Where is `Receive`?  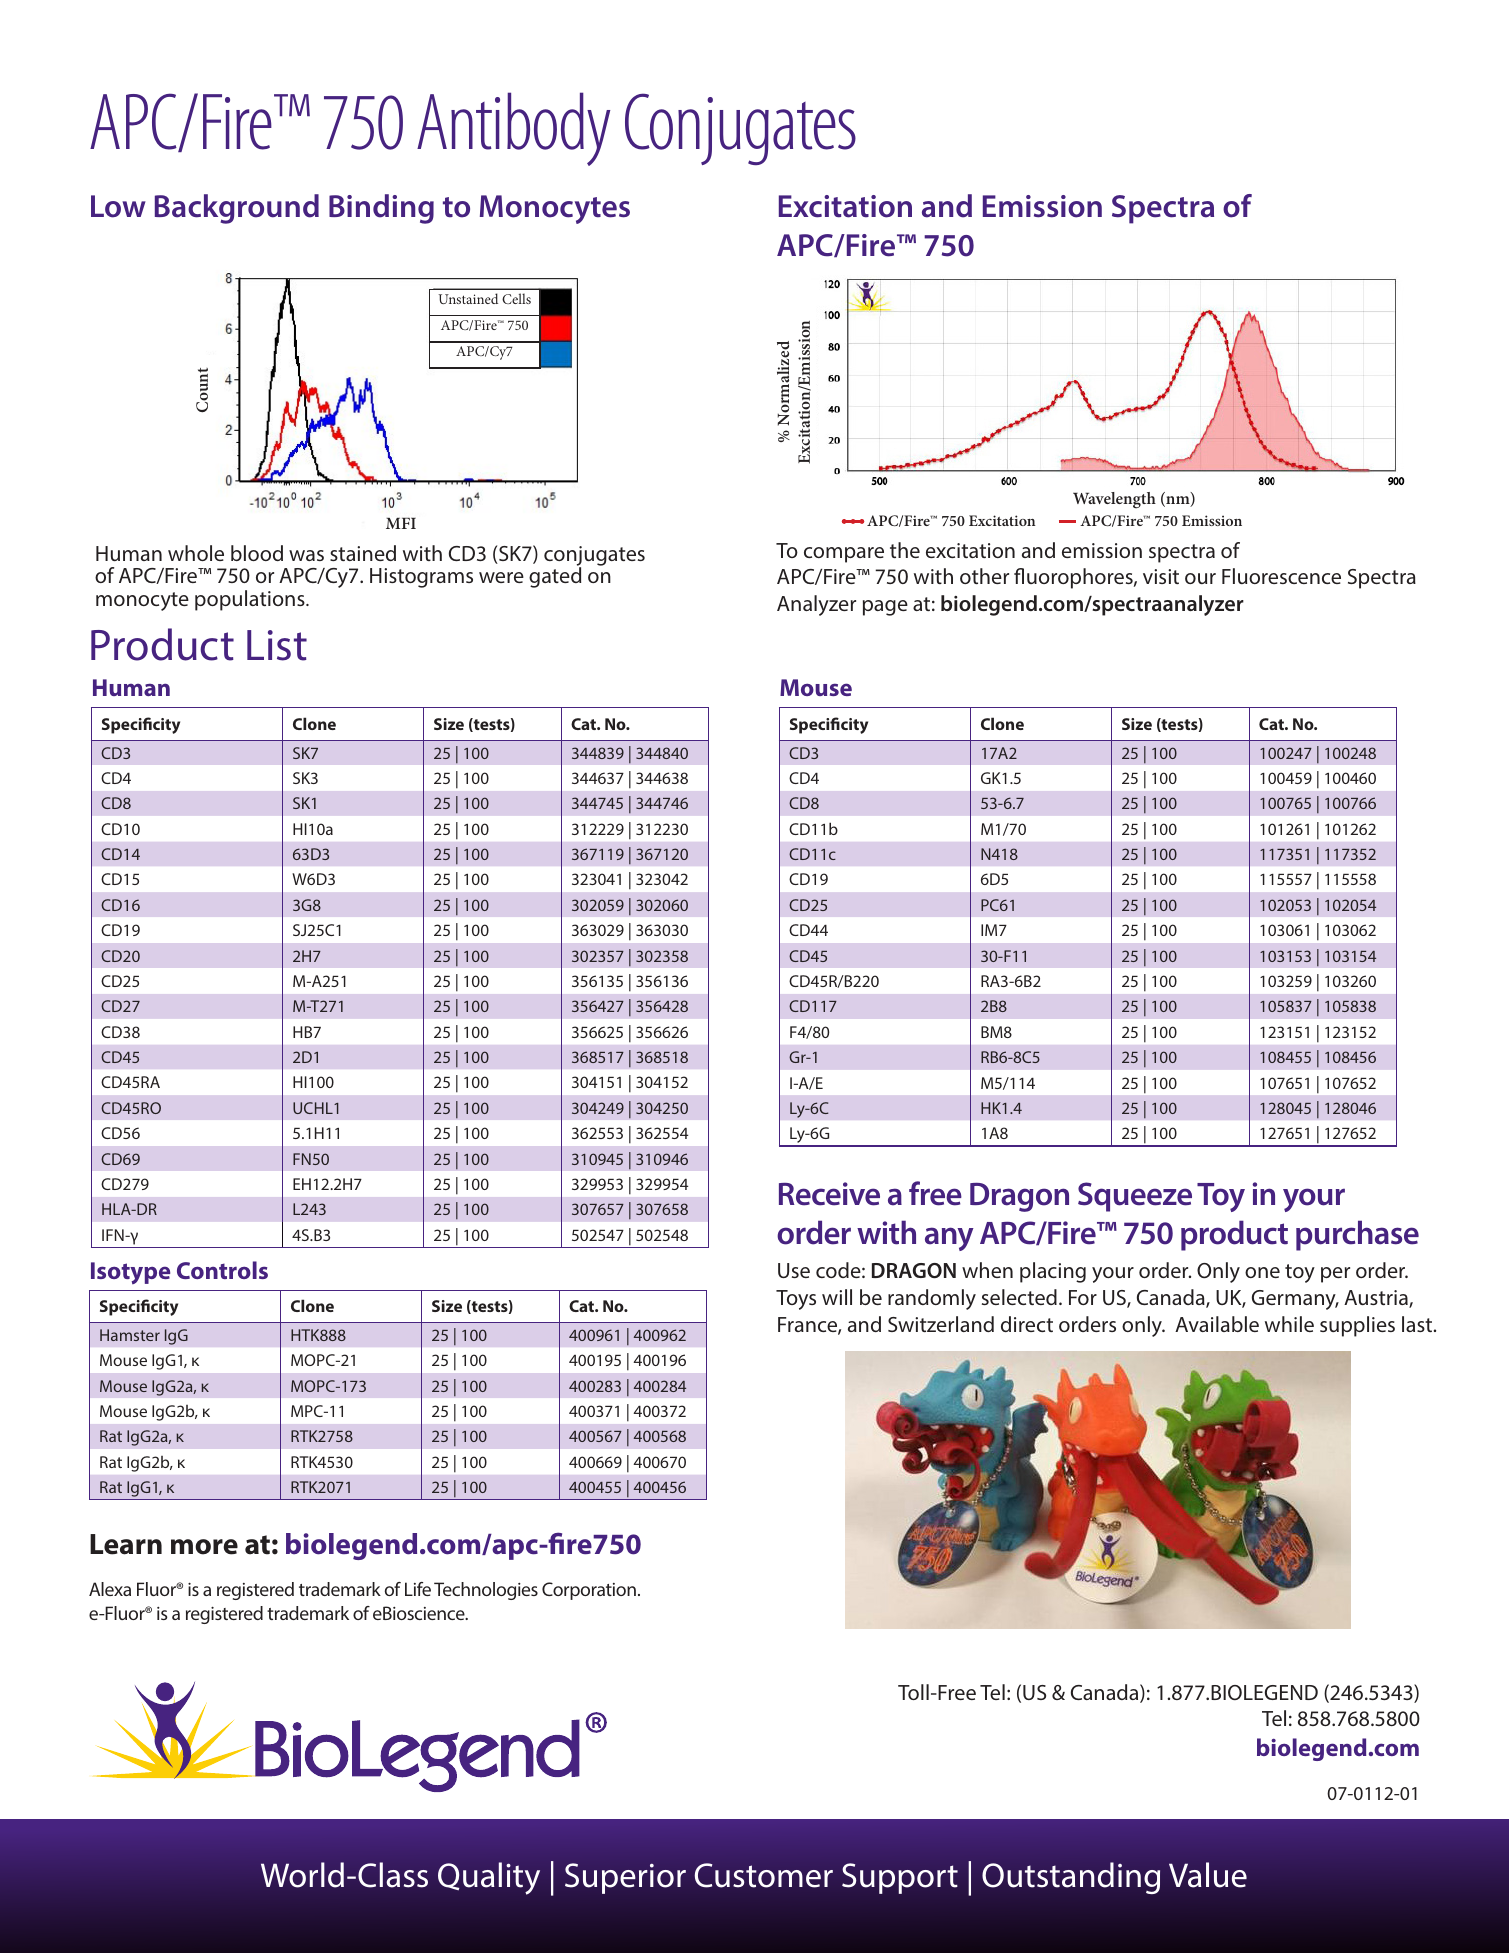 Receive is located at coordinates (829, 1194).
